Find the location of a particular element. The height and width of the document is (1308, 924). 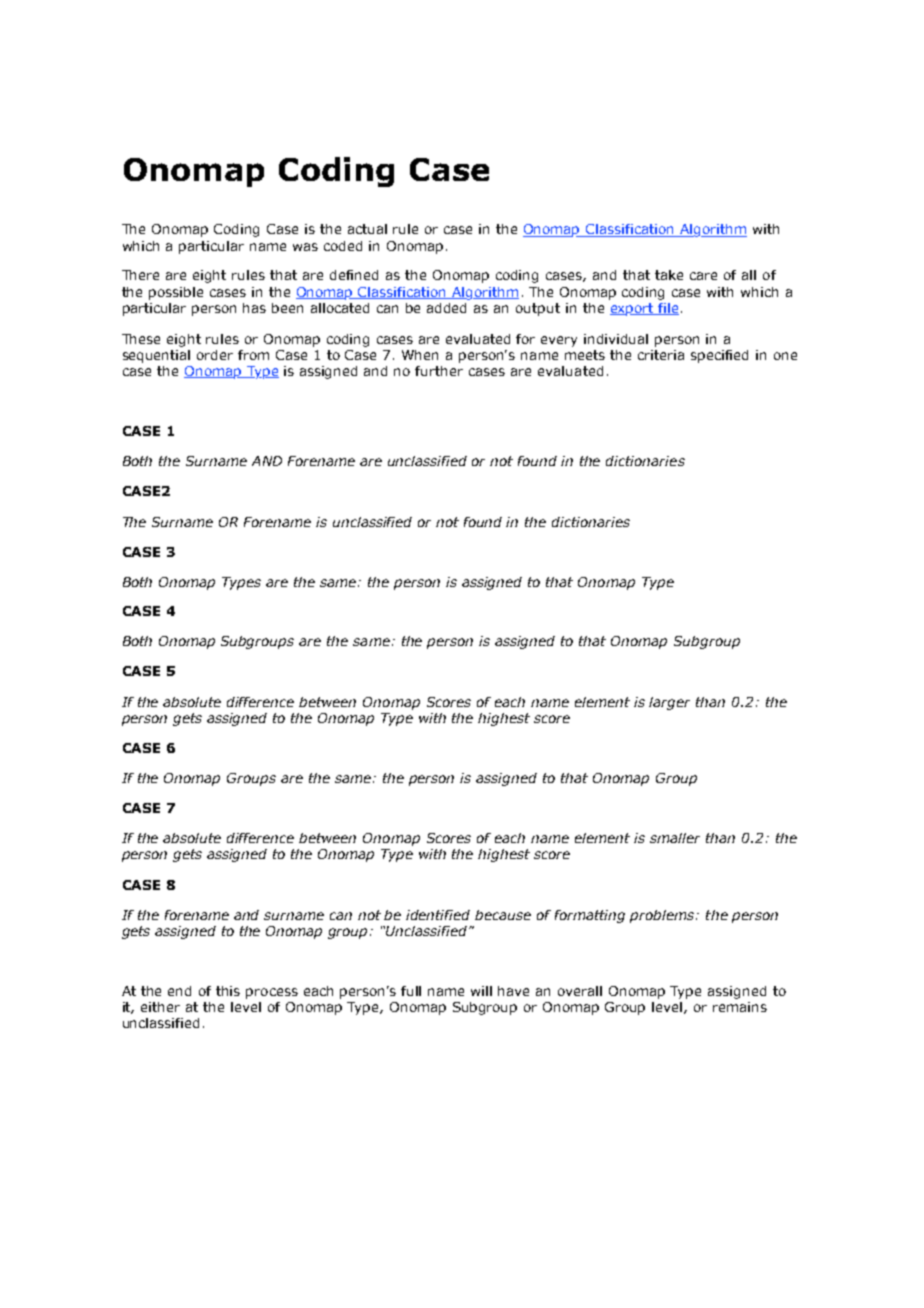

from is located at coordinates (253, 355).
